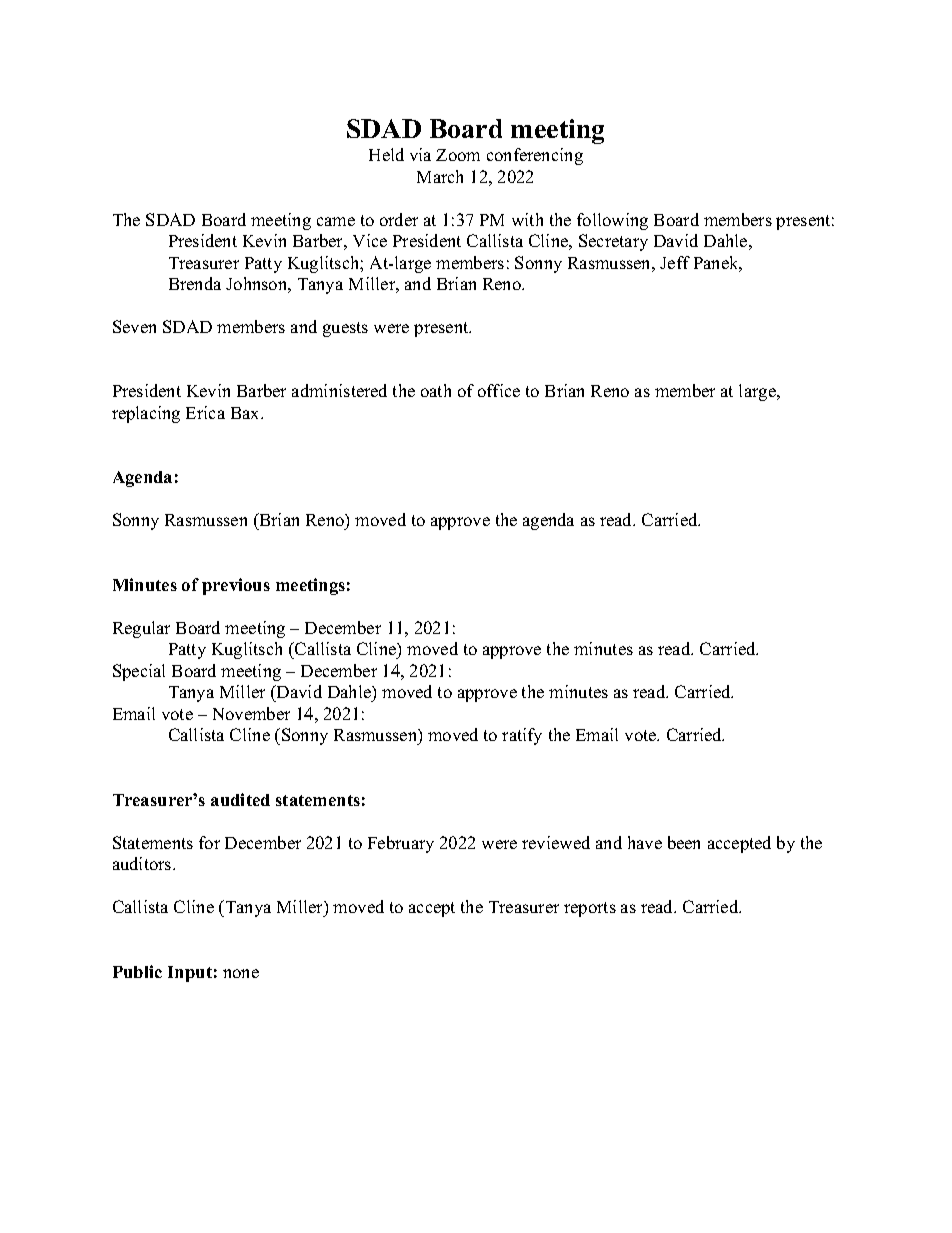 Image resolution: width=952 pixels, height=1233 pixels. Describe the element at coordinates (205, 412) in the page. I see `Erica` at that location.
